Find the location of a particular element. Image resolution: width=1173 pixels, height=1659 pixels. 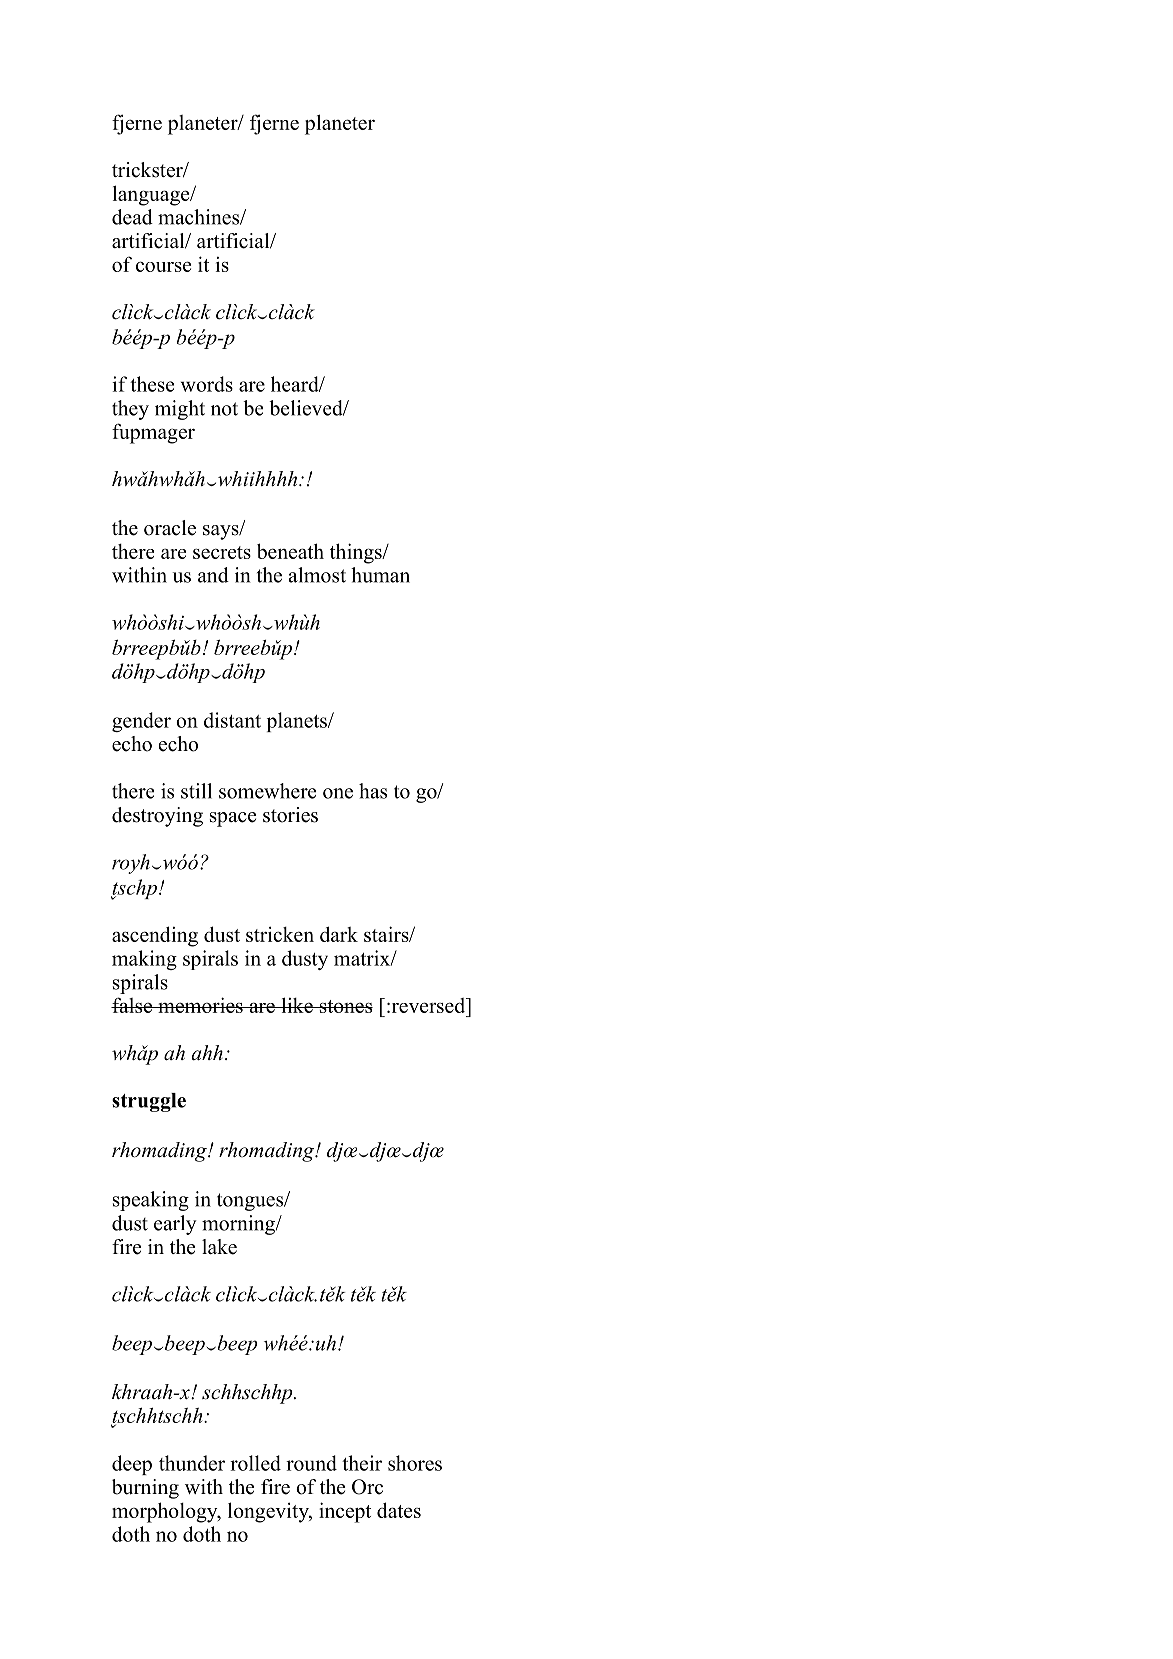

struggle is located at coordinates (149, 1102).
